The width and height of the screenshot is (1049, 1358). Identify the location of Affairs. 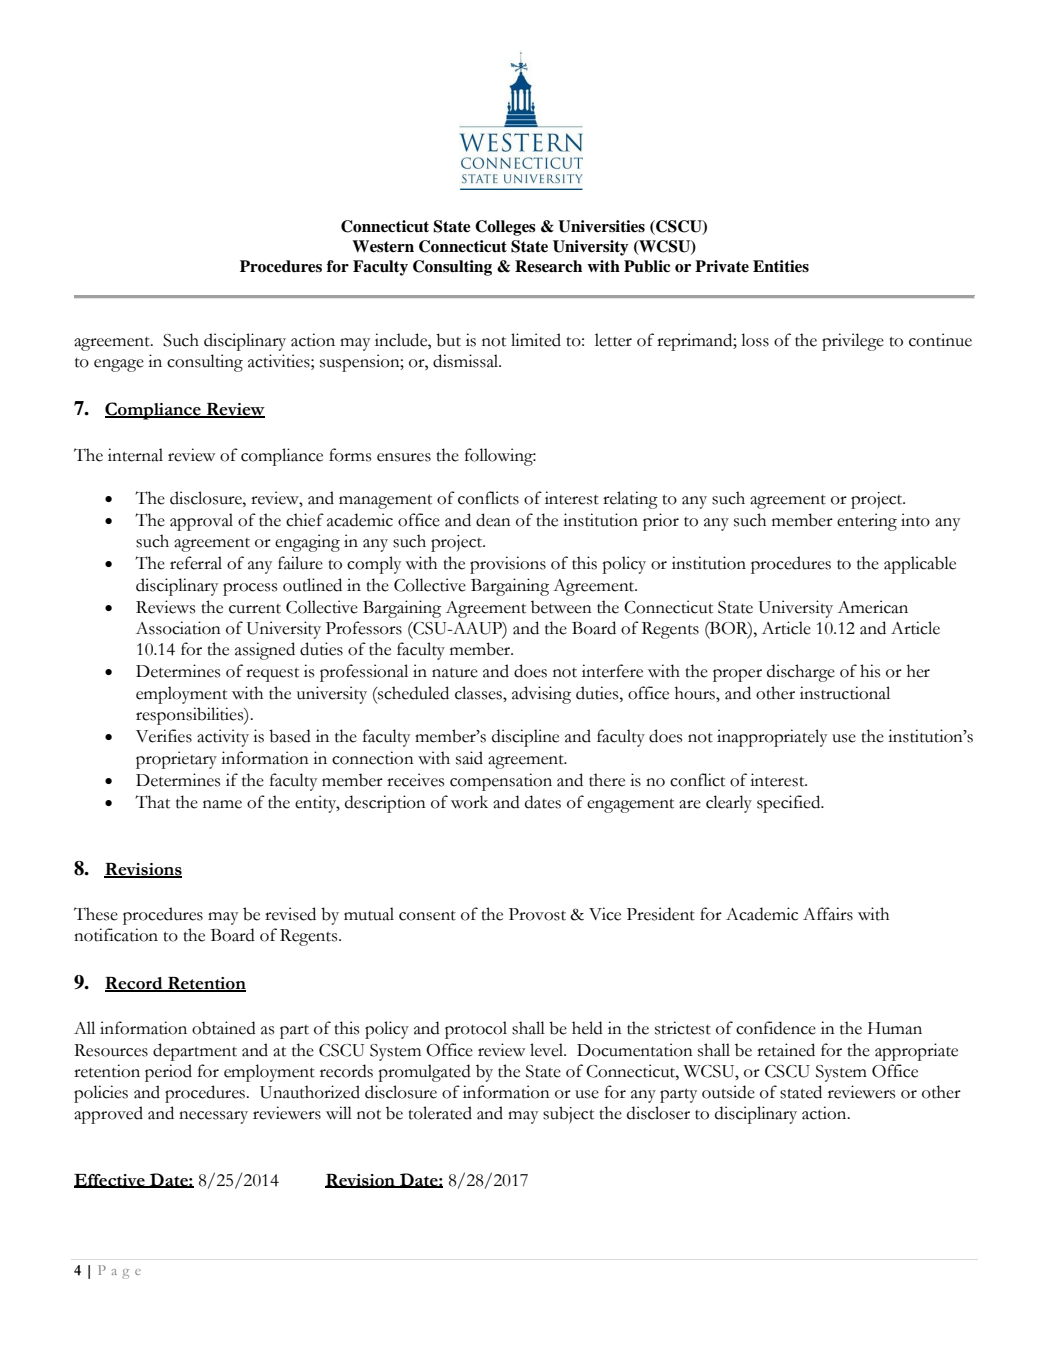
(828, 914).
